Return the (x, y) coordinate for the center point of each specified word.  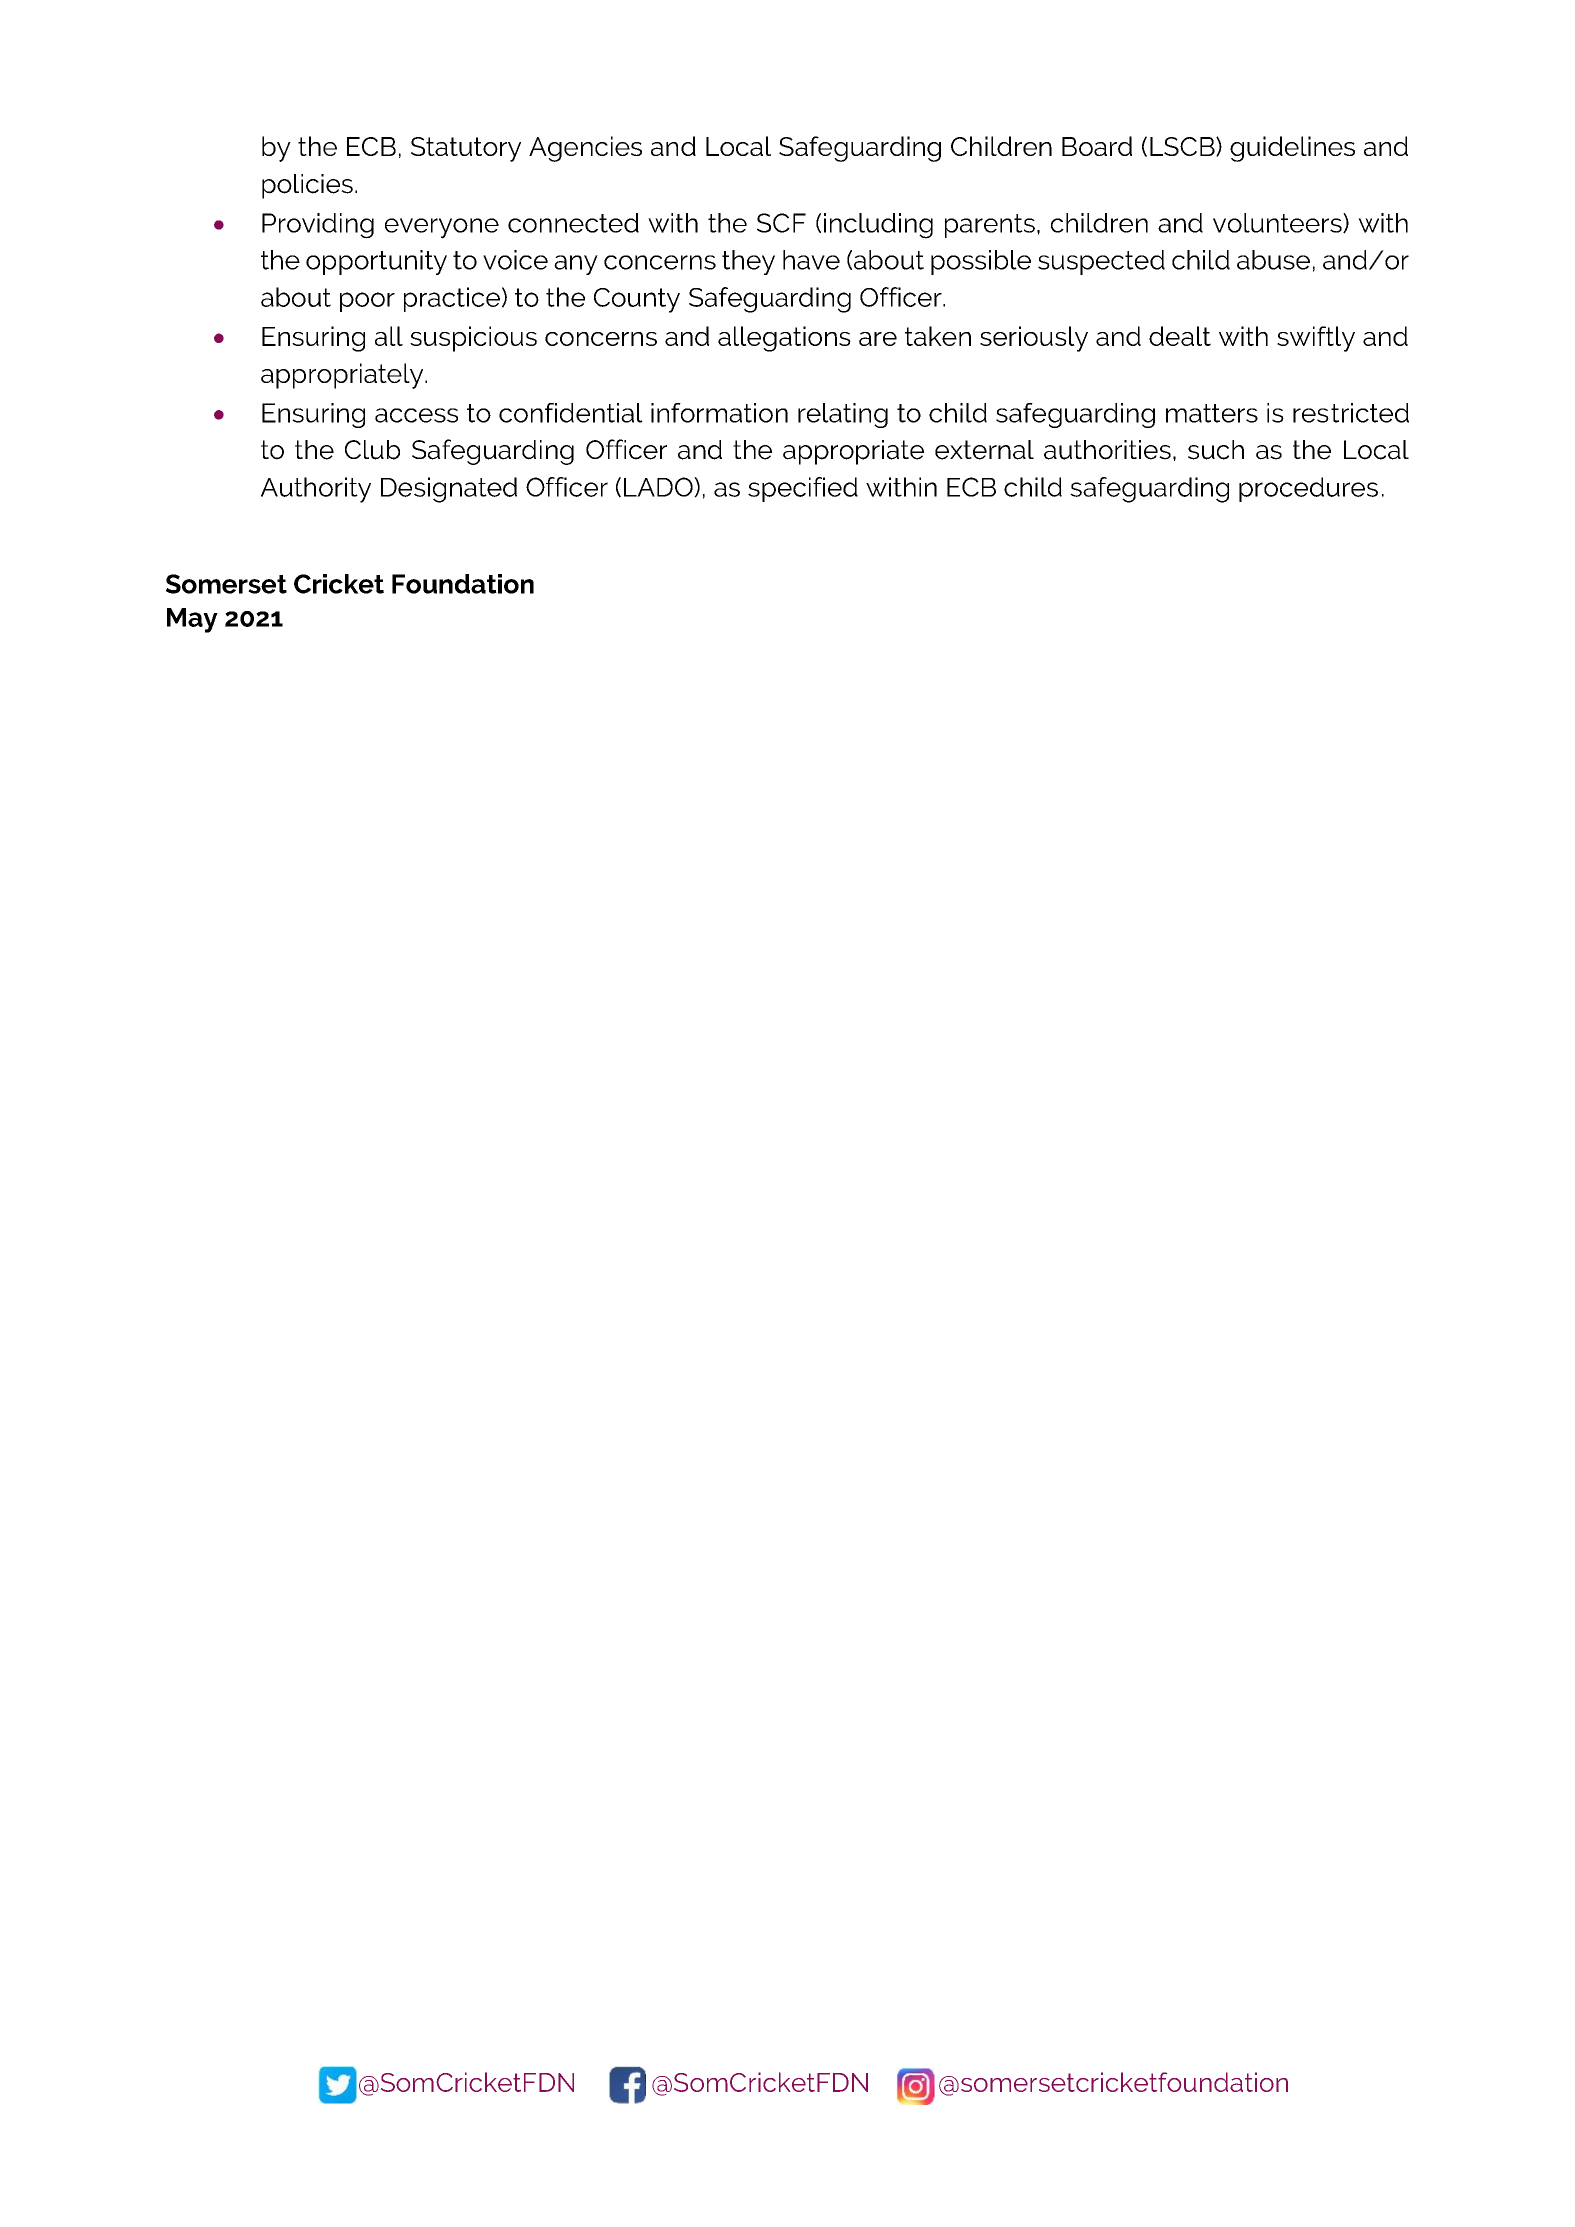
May (192, 620)
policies (307, 186)
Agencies (585, 149)
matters (1212, 413)
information (719, 413)
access (416, 415)
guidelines (1292, 149)
